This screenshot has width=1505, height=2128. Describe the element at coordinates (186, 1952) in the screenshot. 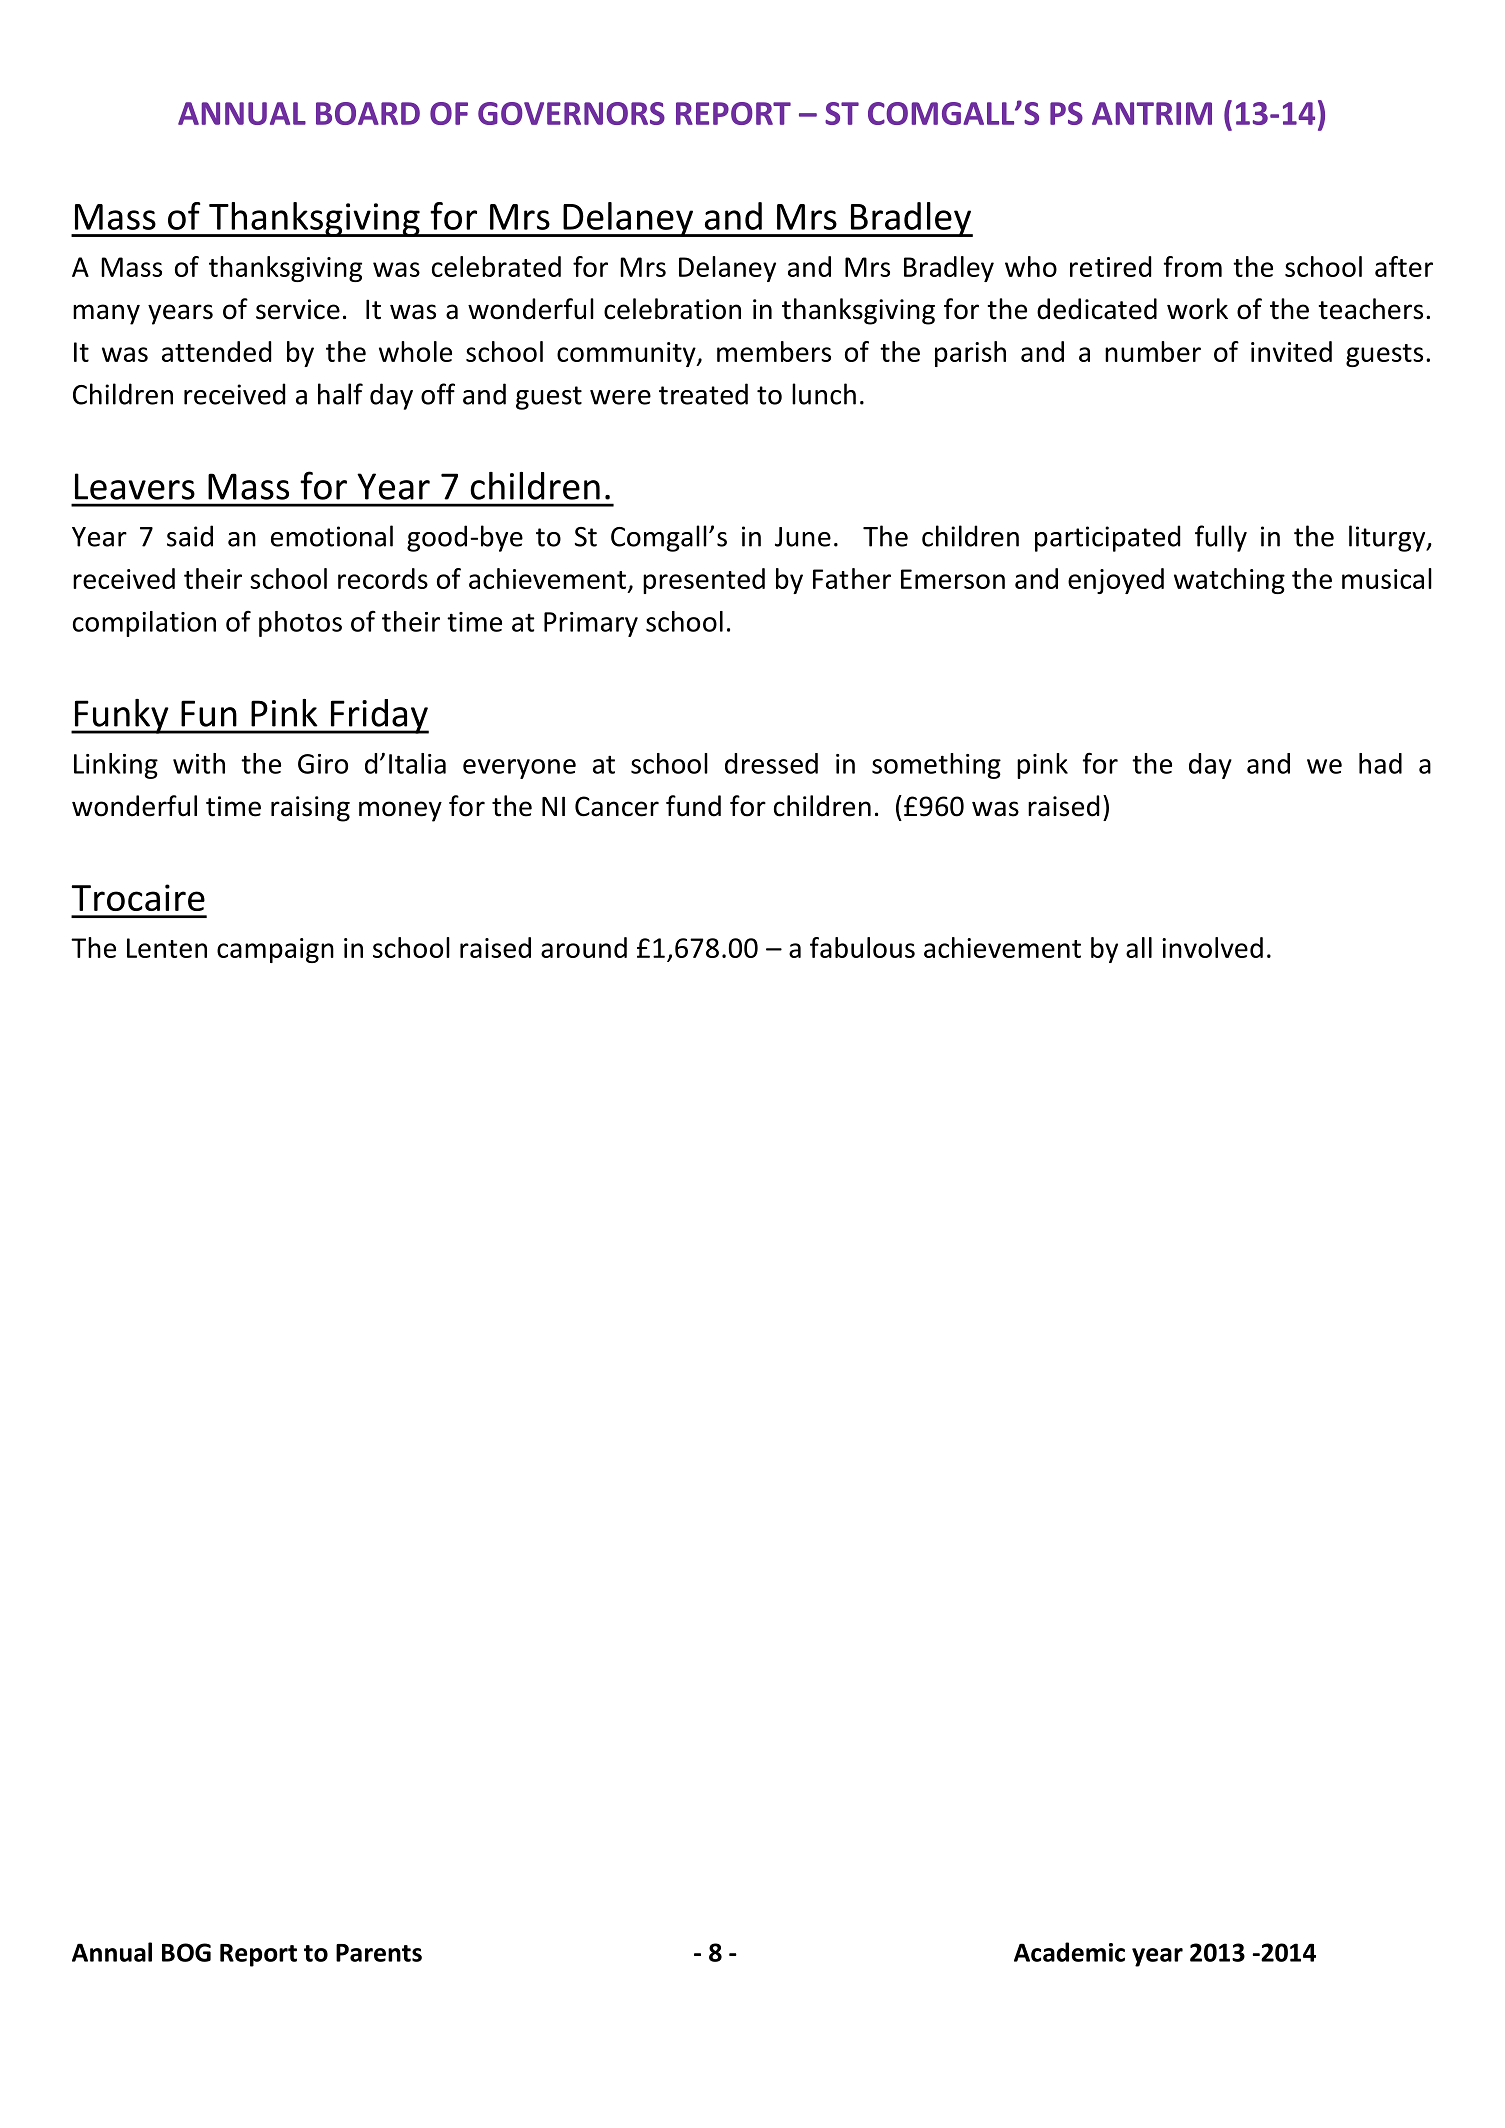

I see `BOG` at that location.
